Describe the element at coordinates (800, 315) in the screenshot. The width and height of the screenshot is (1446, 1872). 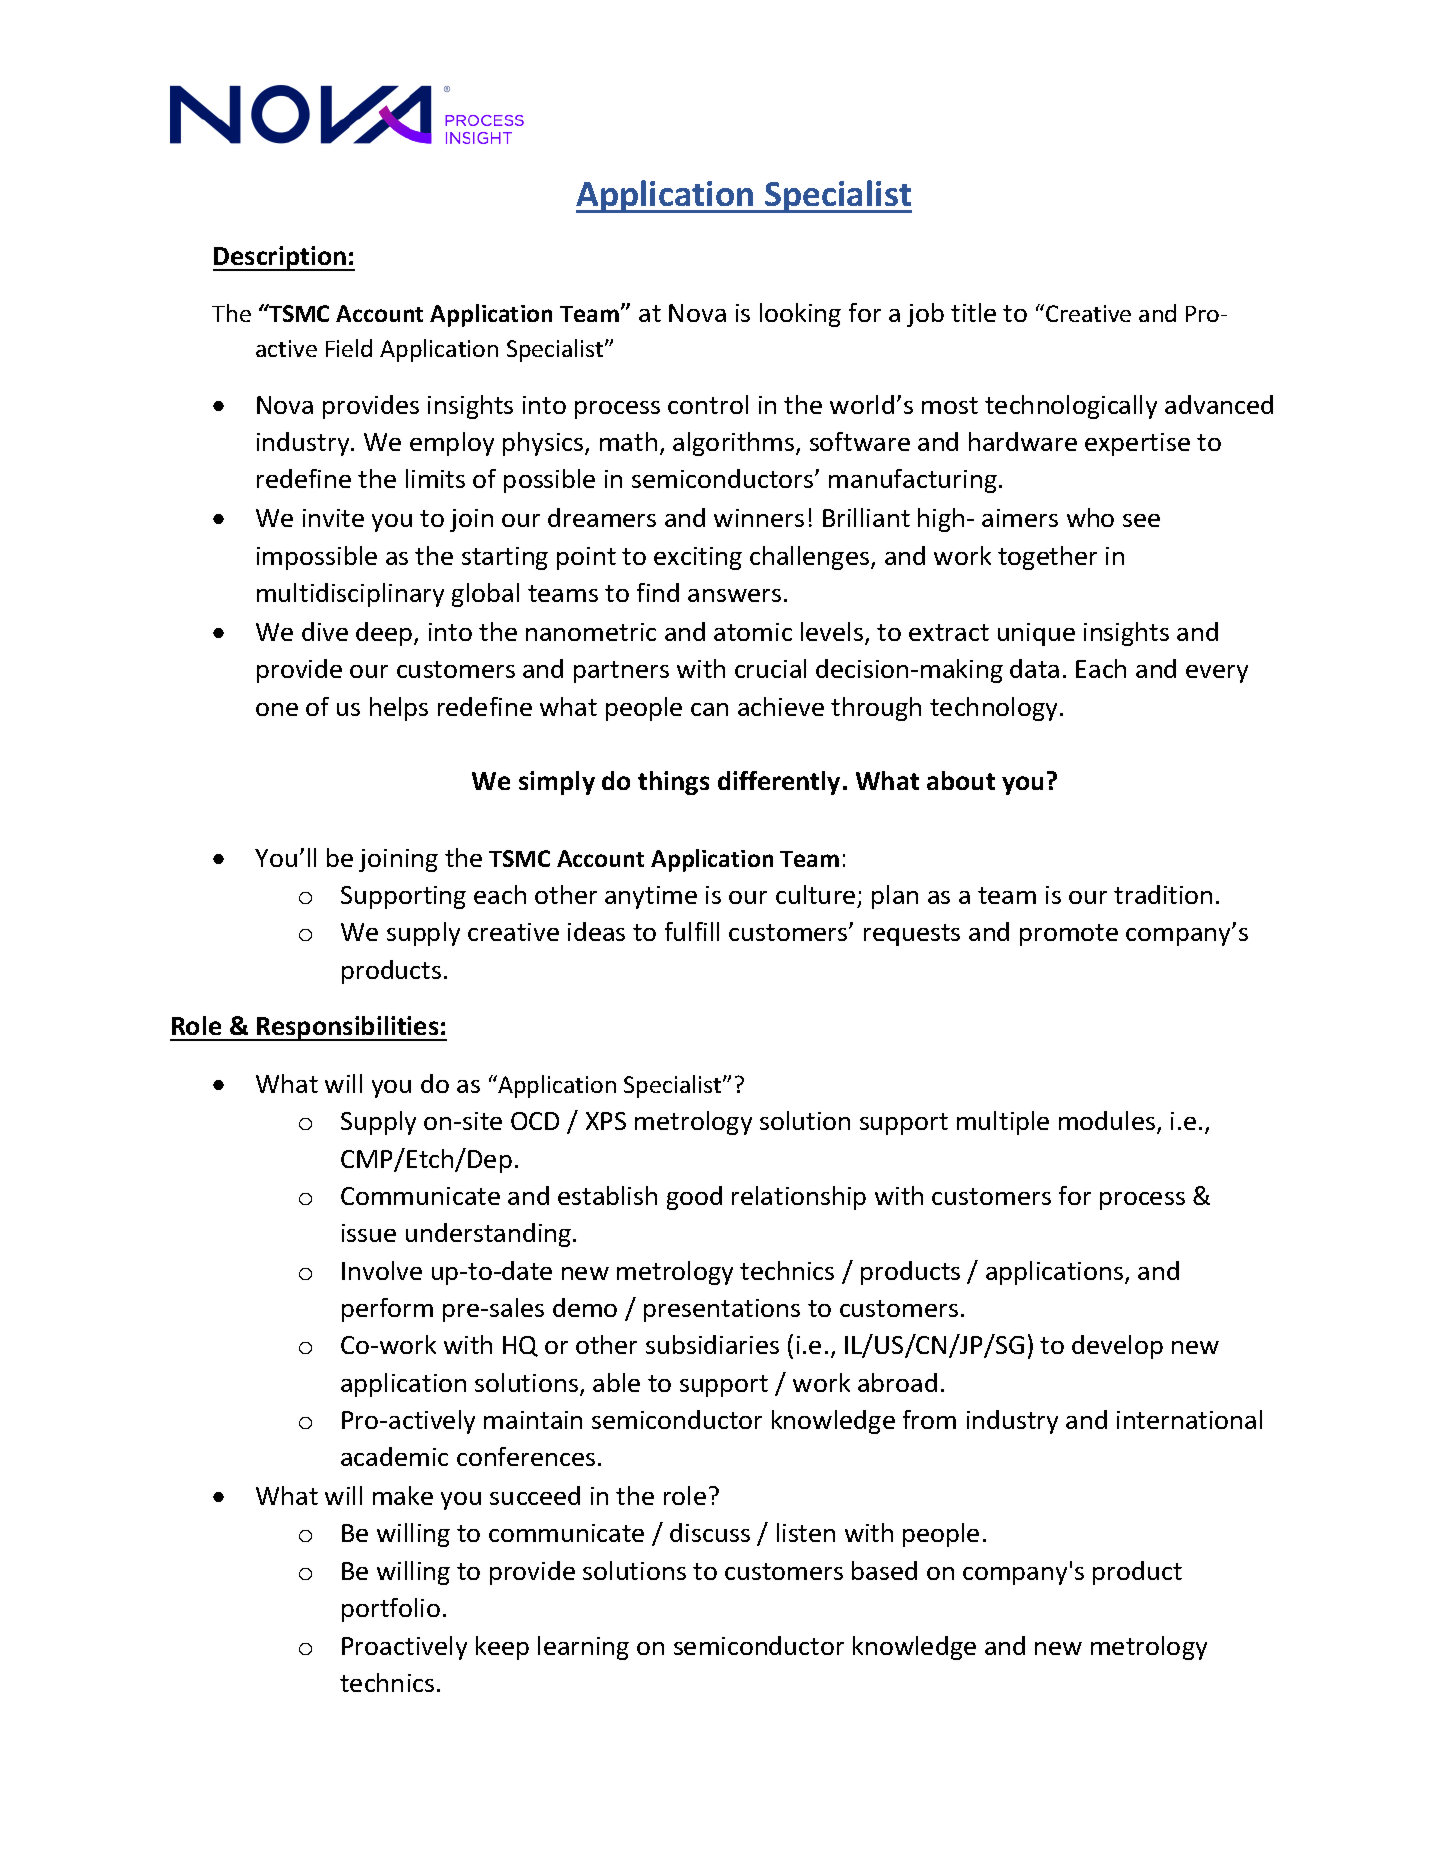
I see `looking` at that location.
